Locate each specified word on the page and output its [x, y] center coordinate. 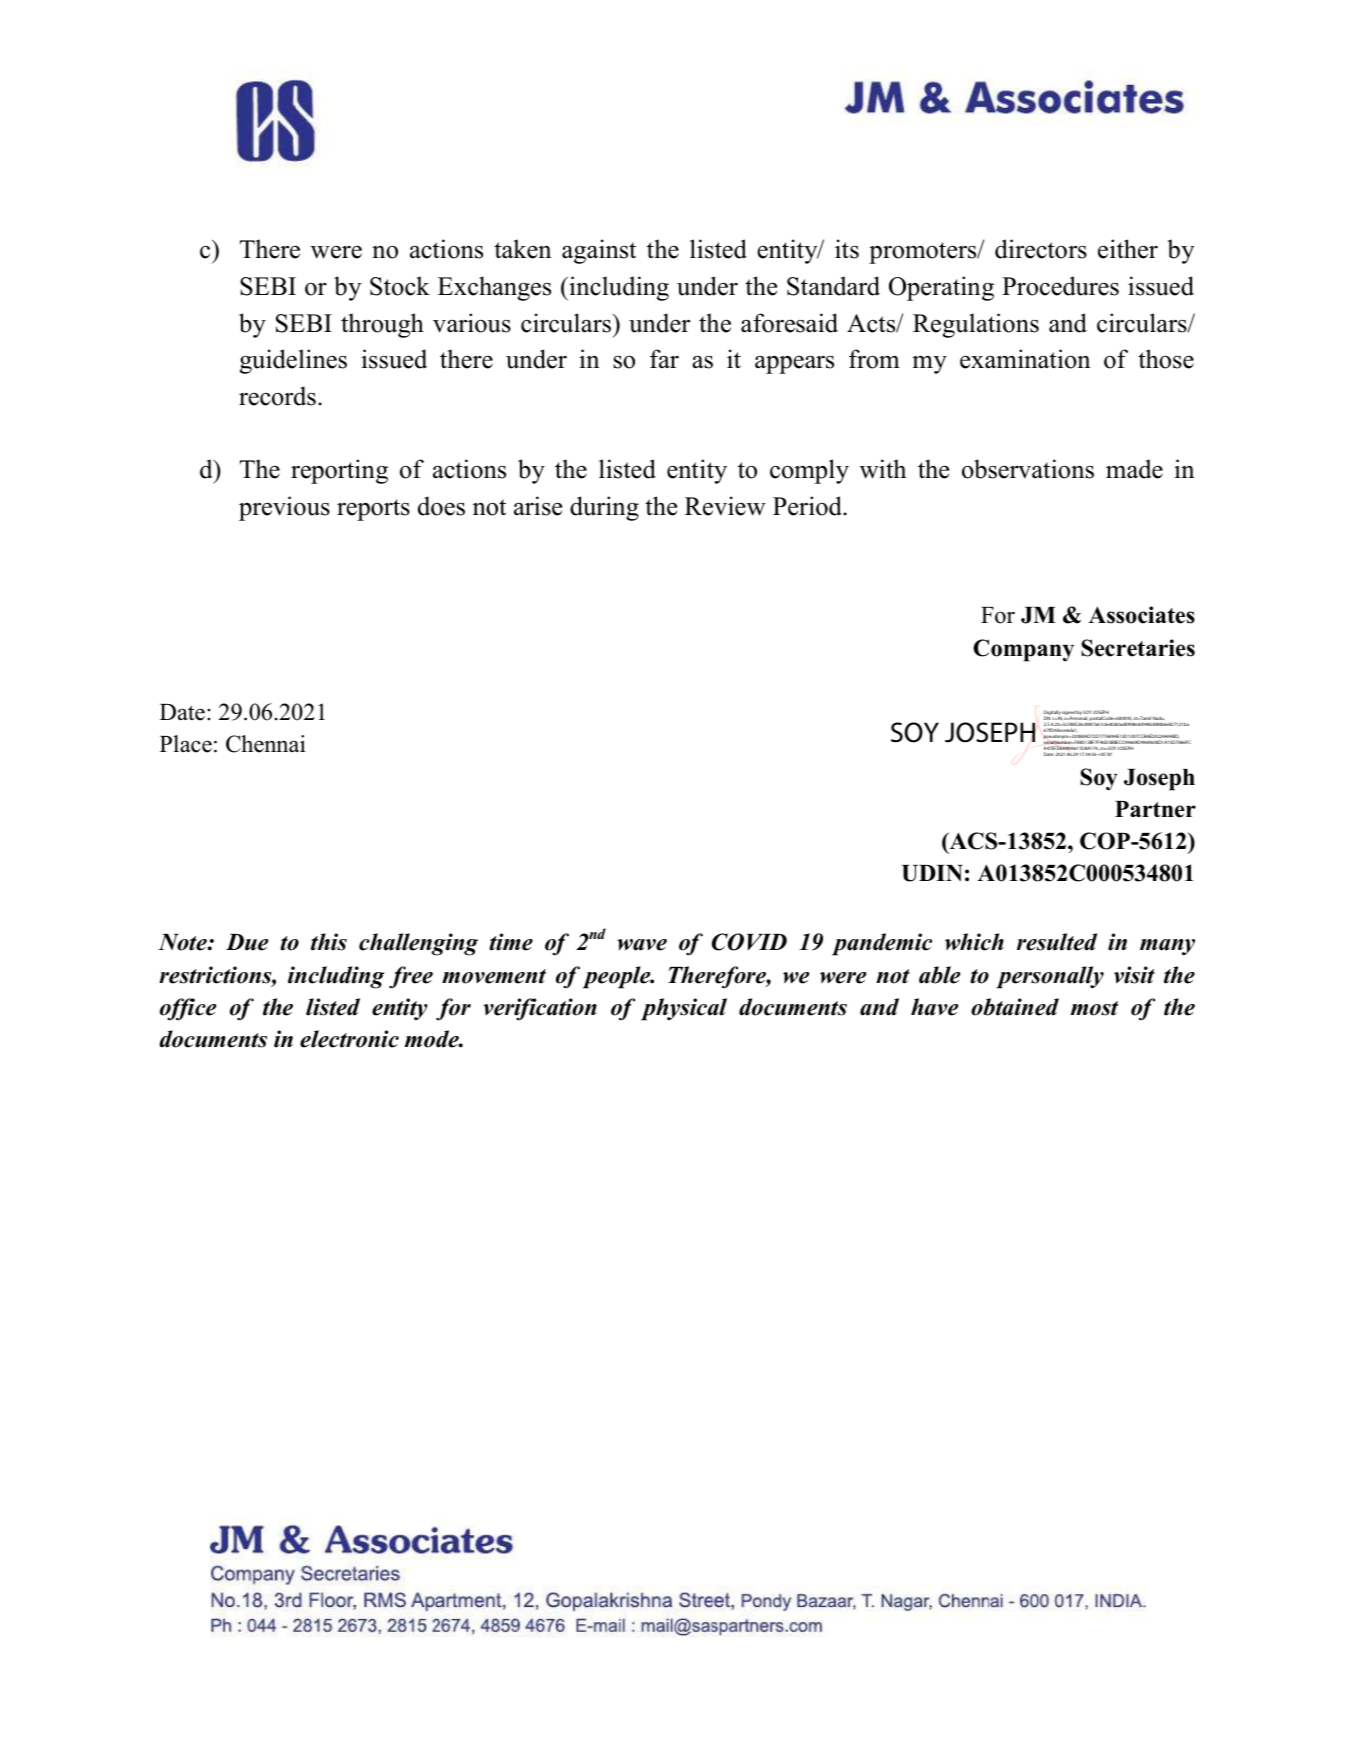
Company [1023, 650]
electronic [349, 1039]
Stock [400, 286]
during [604, 508]
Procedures [1060, 286]
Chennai [265, 744]
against [599, 251]
